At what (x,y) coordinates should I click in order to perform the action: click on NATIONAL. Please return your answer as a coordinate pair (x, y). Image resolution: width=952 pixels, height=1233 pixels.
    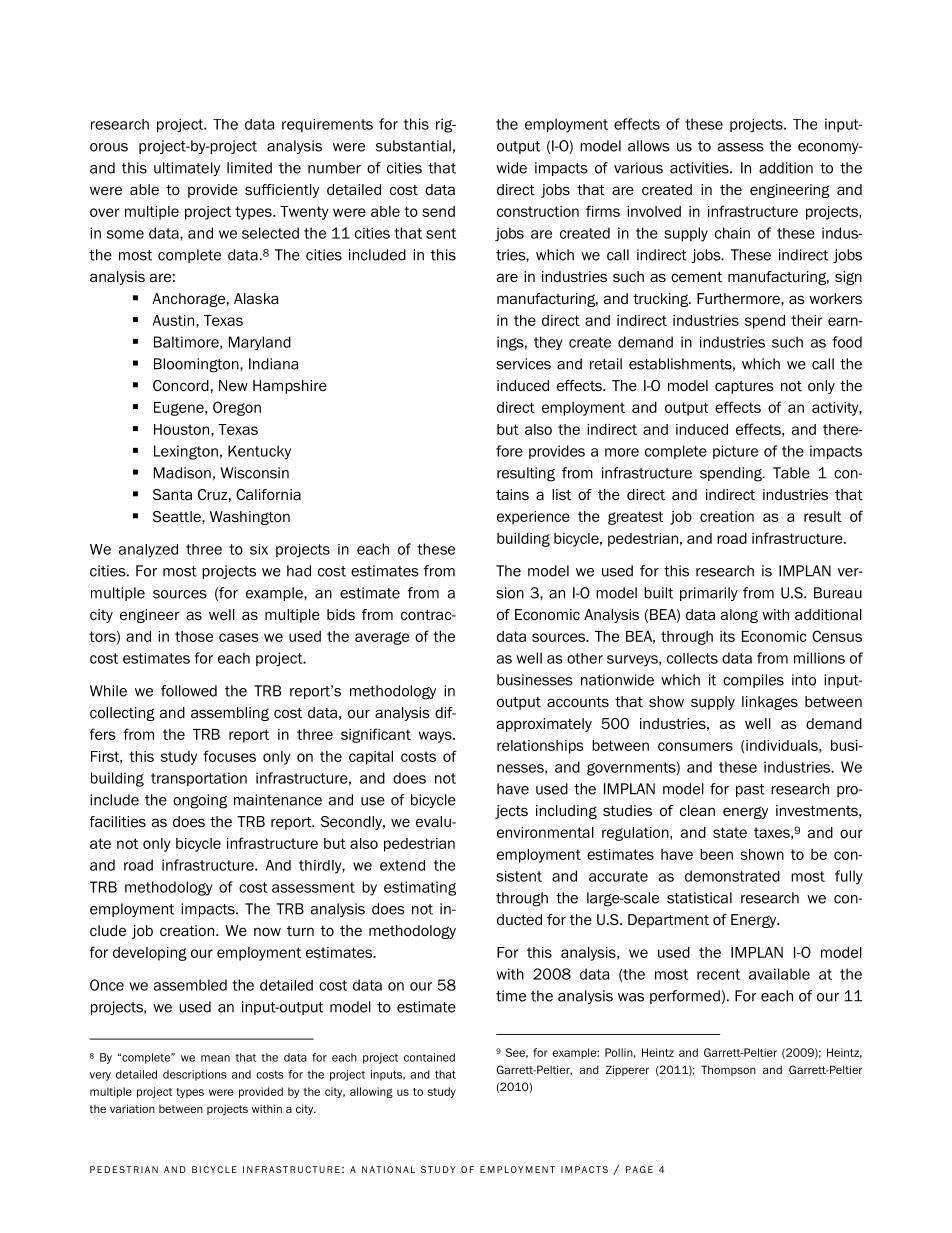
    Looking at the image, I should click on (388, 1169).
